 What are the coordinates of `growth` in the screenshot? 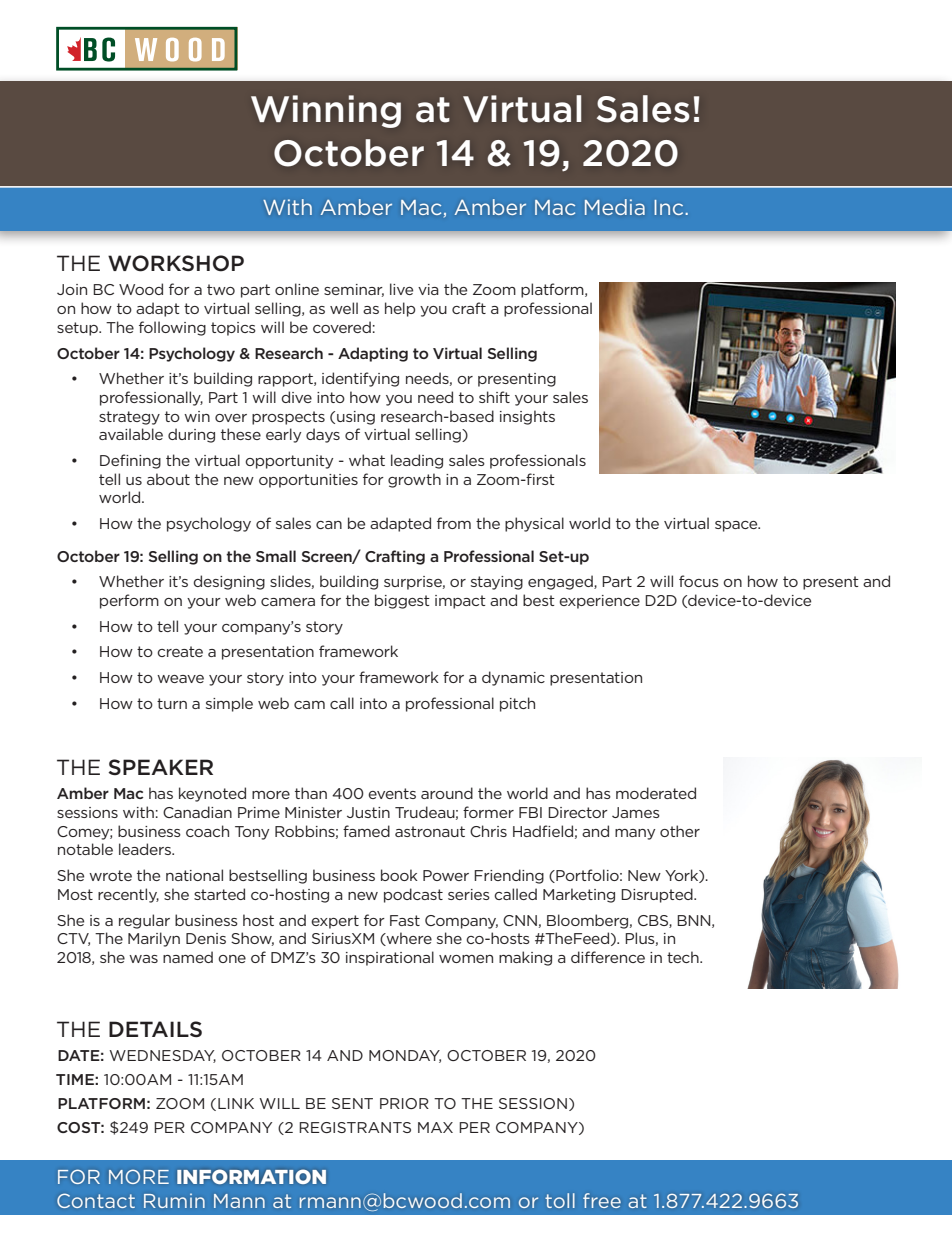 It's located at (414, 480).
